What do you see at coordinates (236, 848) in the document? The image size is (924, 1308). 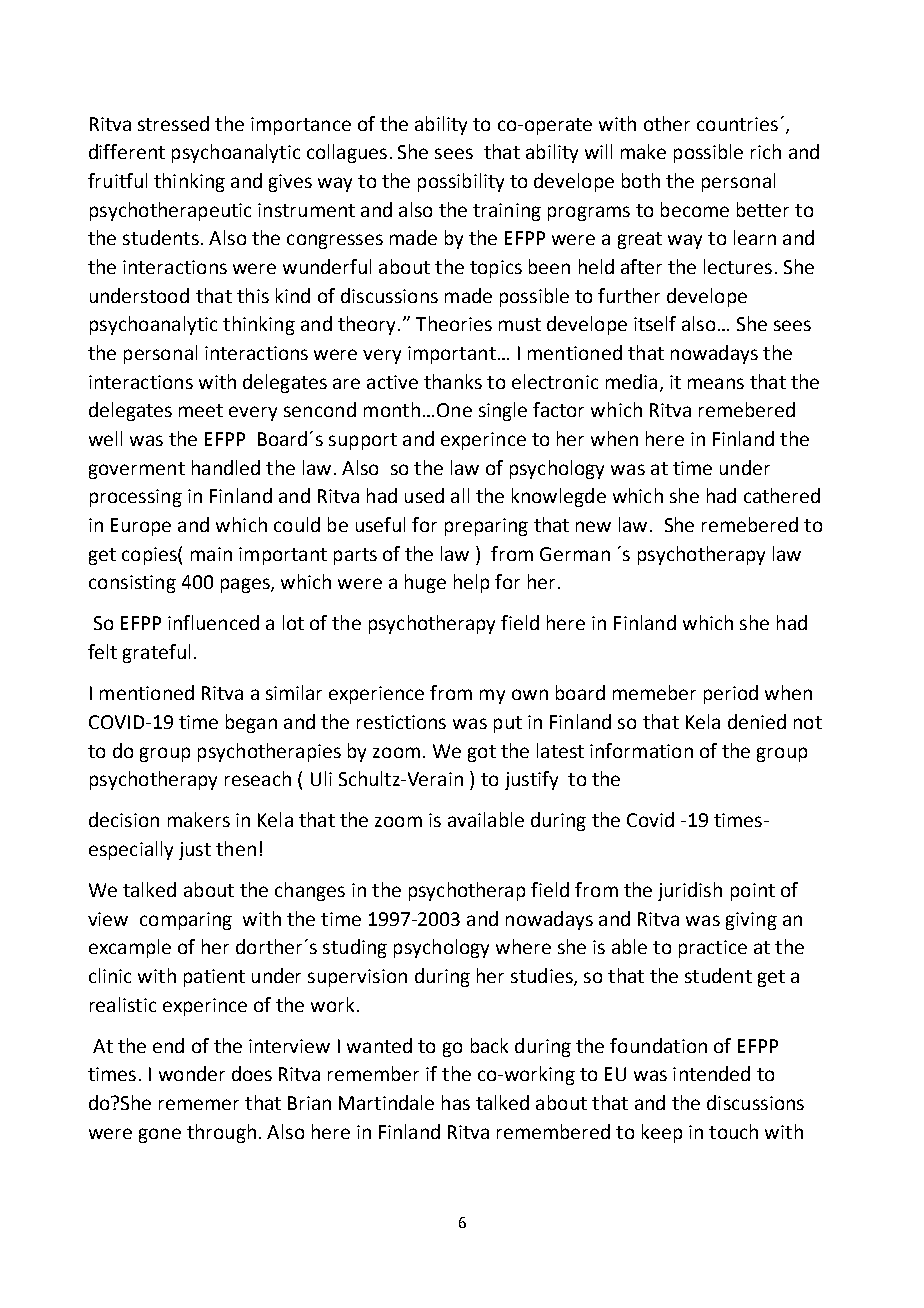 I see `then` at bounding box center [236, 848].
